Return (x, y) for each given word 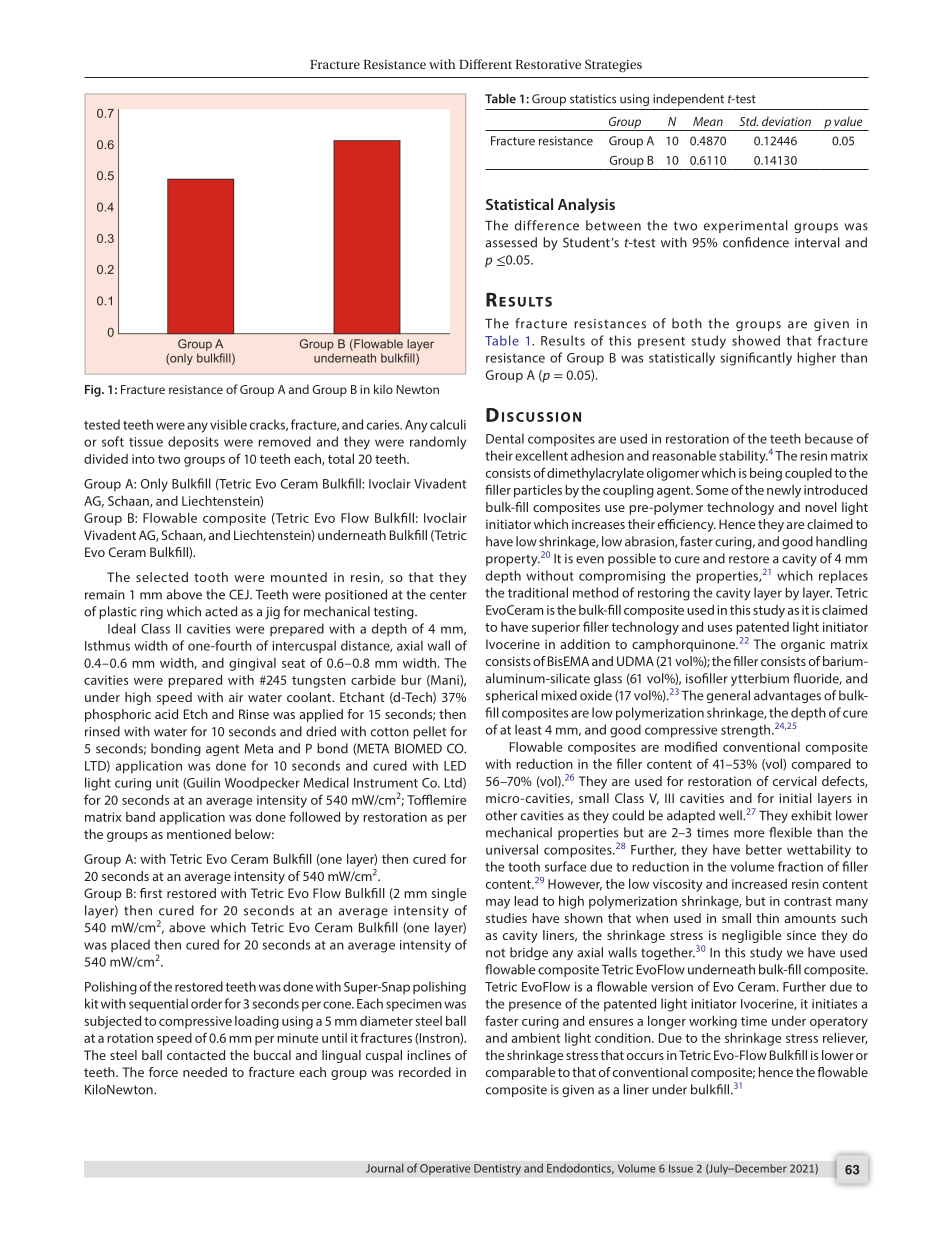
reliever (845, 1039)
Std (748, 121)
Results (563, 340)
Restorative (548, 64)
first (151, 893)
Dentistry (497, 1169)
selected (162, 577)
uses (720, 628)
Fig (94, 391)
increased (759, 884)
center (448, 595)
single (448, 894)
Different (485, 64)
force (163, 1072)
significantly (756, 359)
